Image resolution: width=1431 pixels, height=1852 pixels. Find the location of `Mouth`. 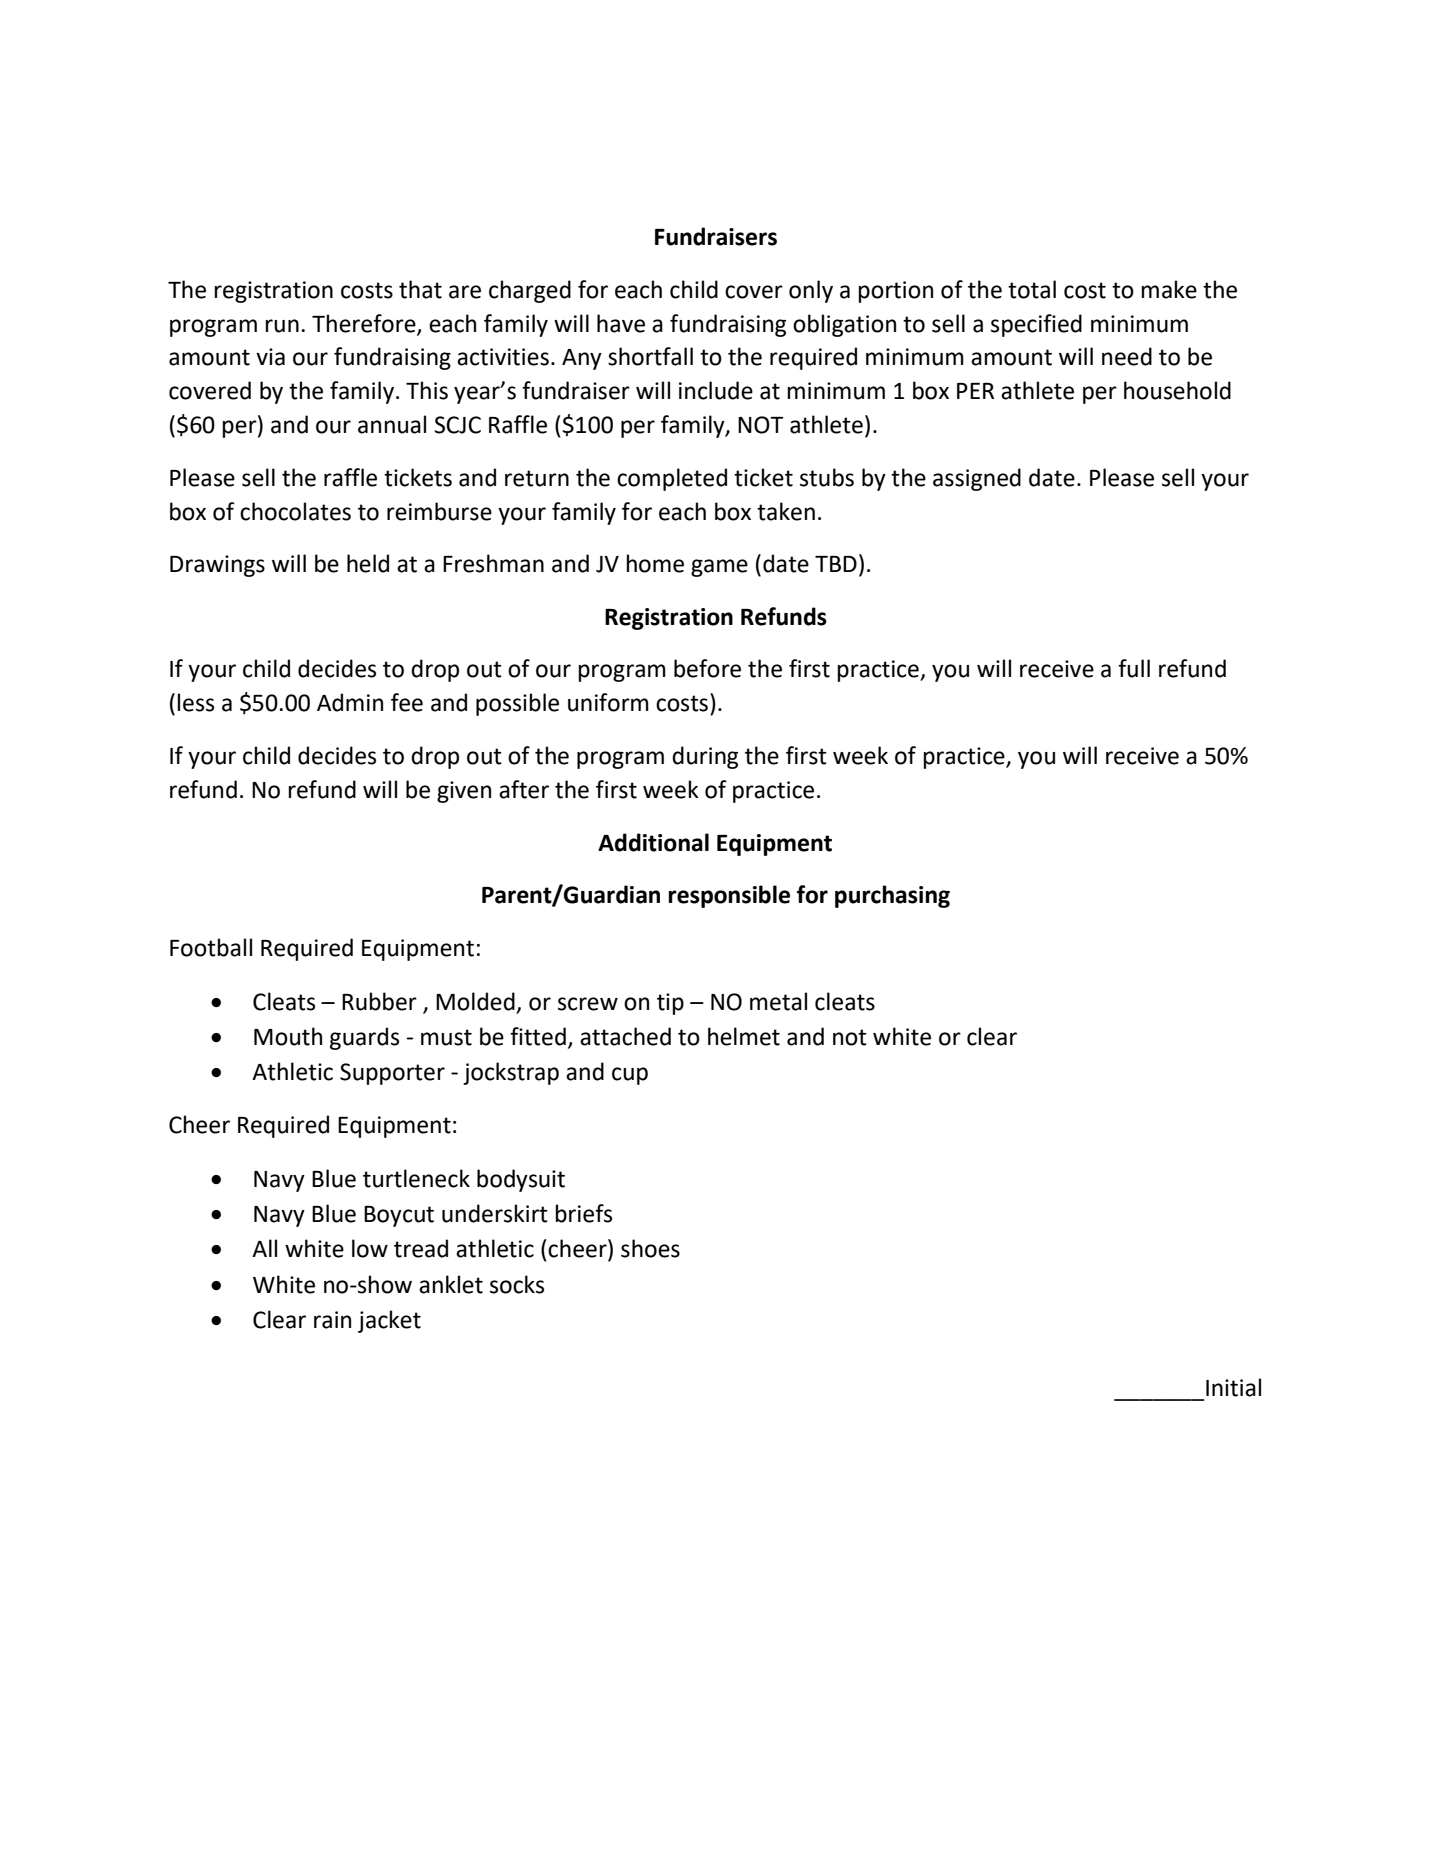

Mouth is located at coordinates (288, 1036).
